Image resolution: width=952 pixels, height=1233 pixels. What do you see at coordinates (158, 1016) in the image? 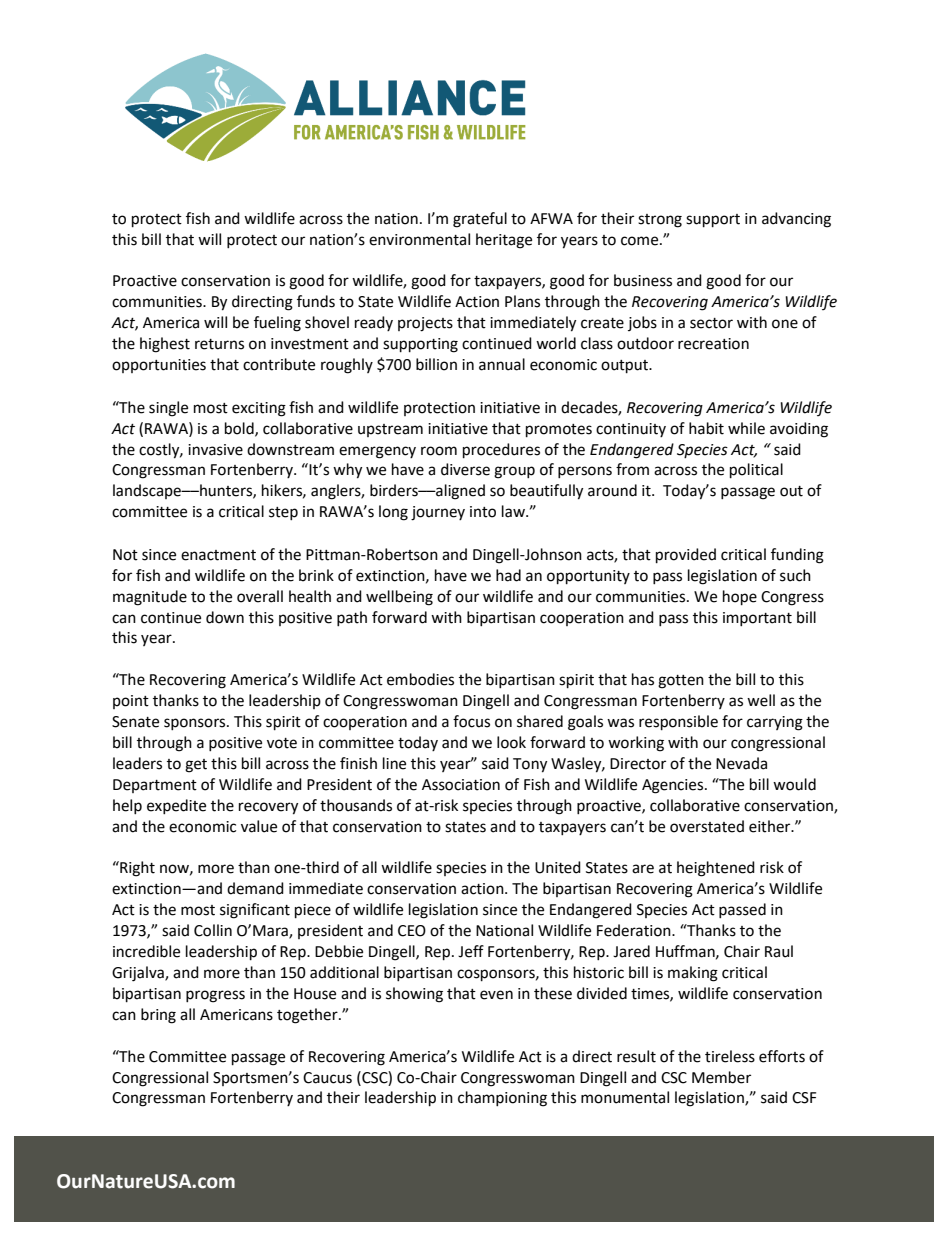
I see `bring` at bounding box center [158, 1016].
